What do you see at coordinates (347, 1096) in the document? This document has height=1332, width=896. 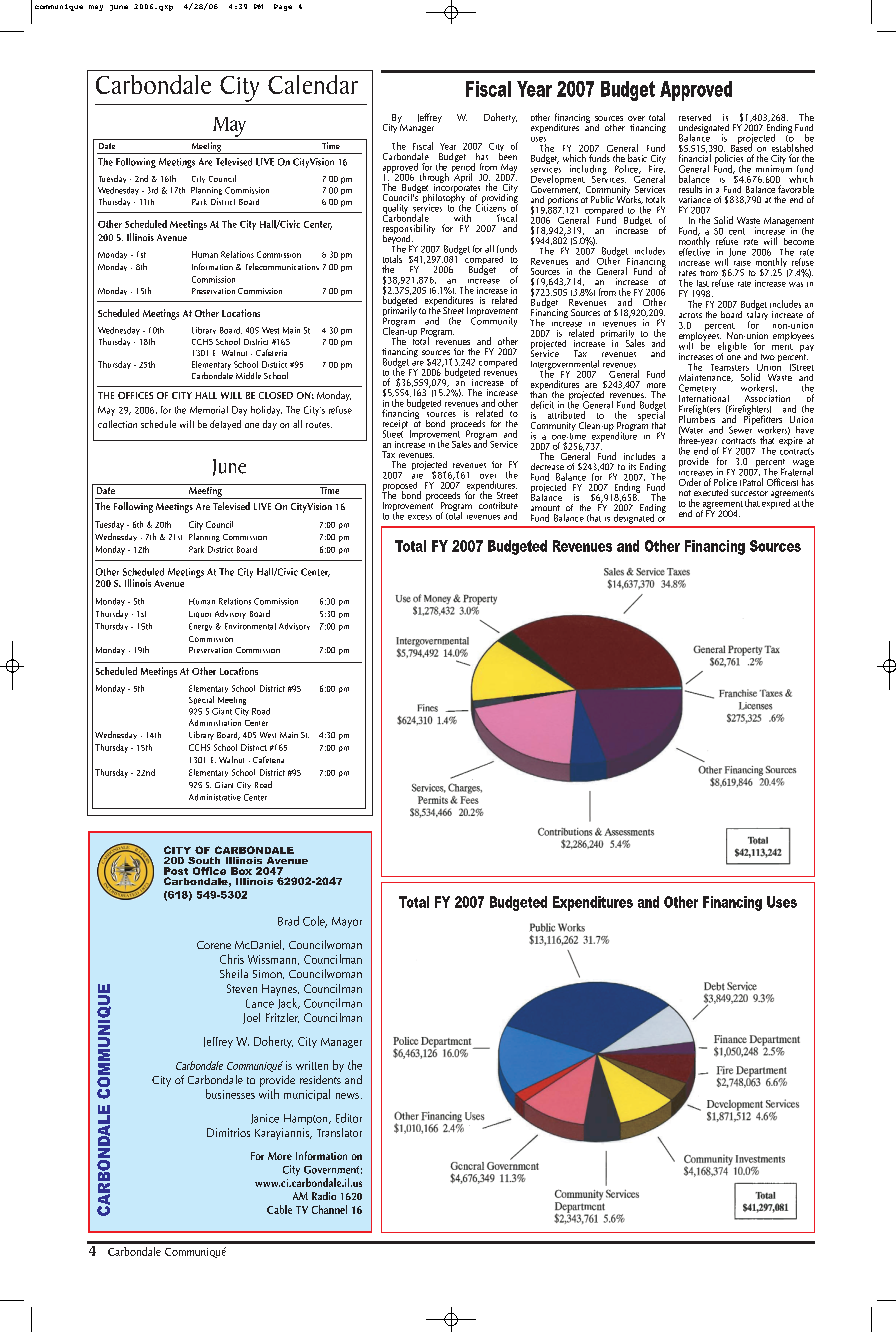 I see `news` at bounding box center [347, 1096].
